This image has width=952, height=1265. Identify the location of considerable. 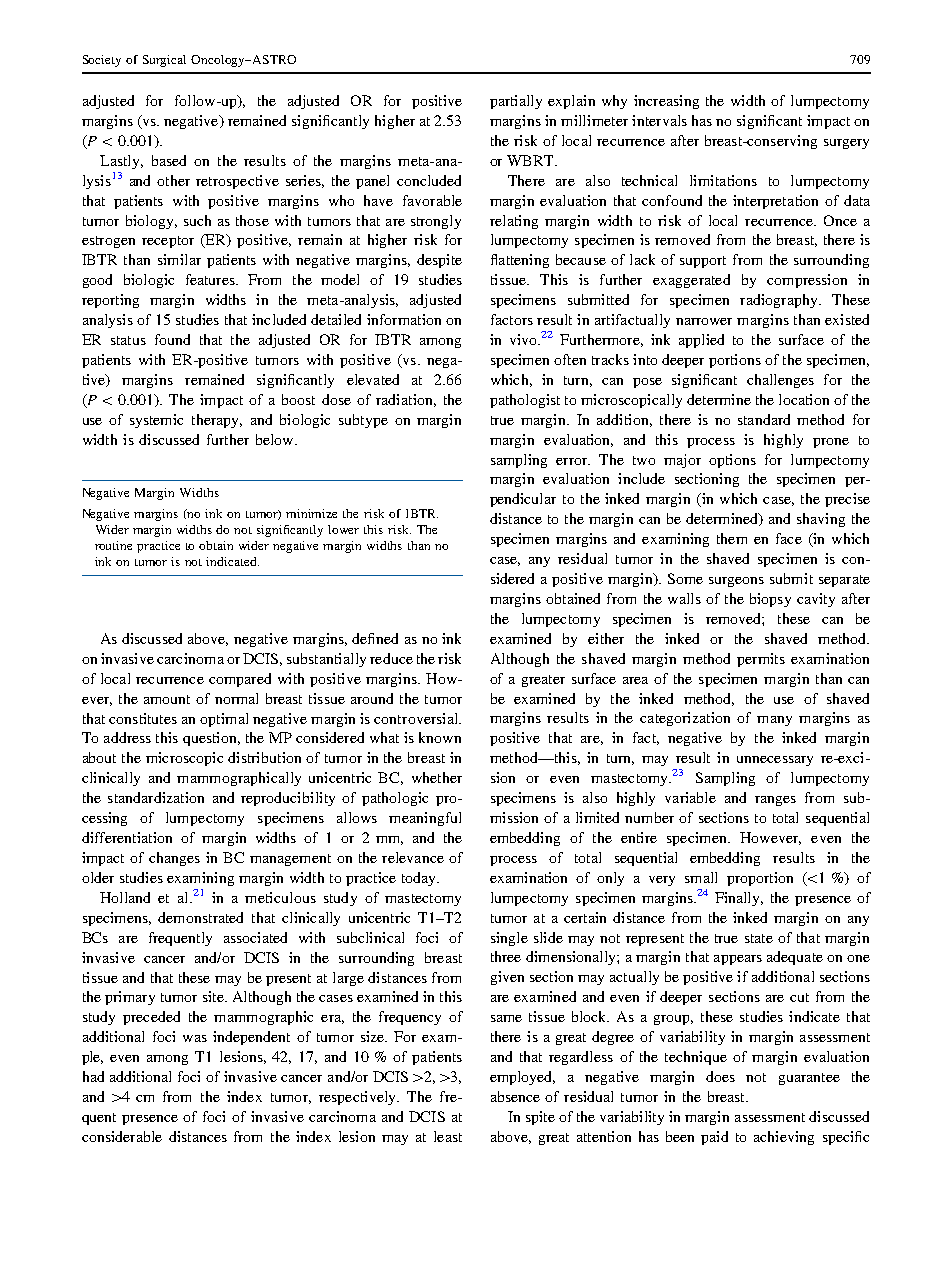
(122, 1136).
